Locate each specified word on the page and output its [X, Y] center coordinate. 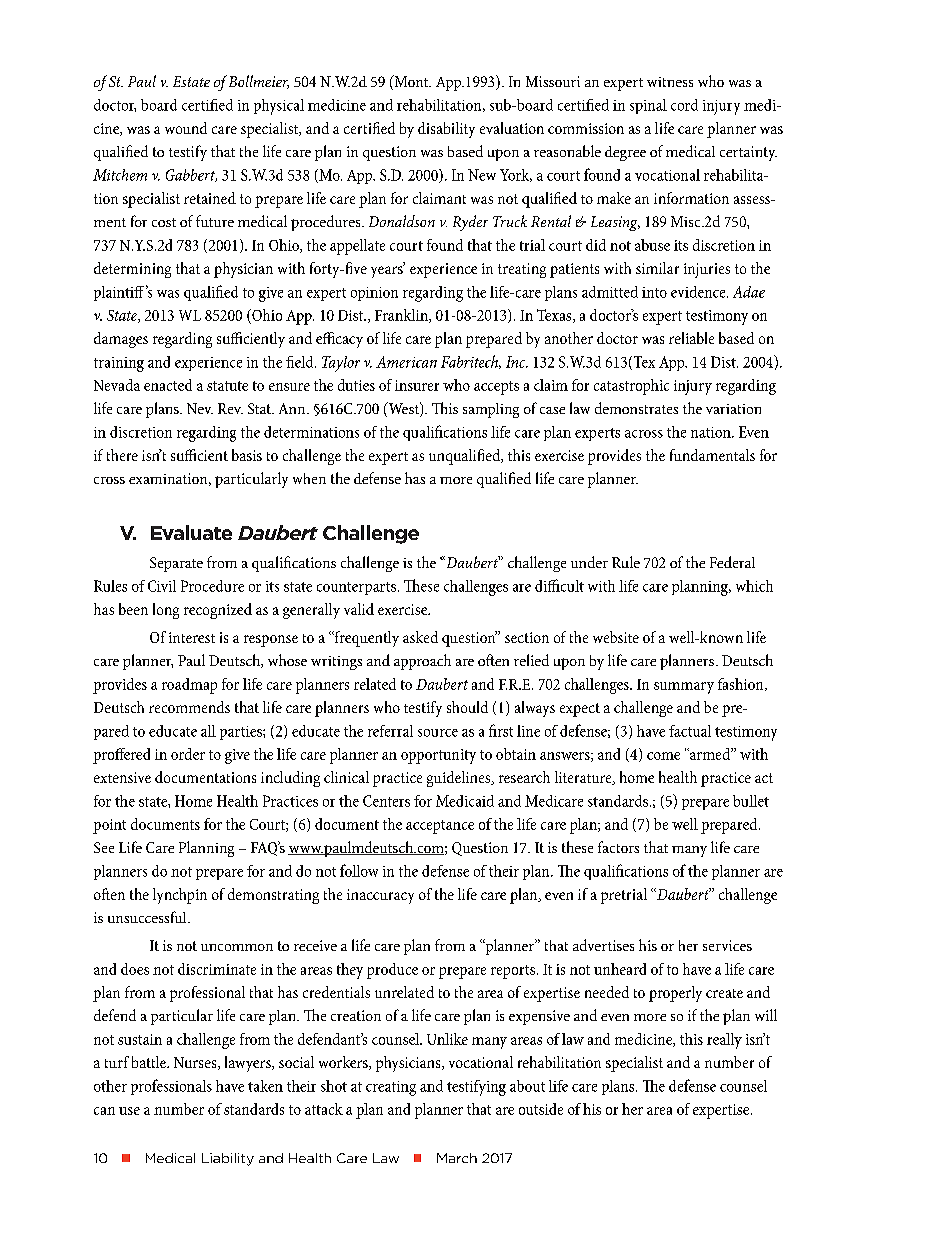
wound [186, 128]
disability [446, 130]
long [166, 611]
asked [420, 637]
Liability [228, 1159]
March [457, 1158]
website [616, 637]
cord [684, 105]
